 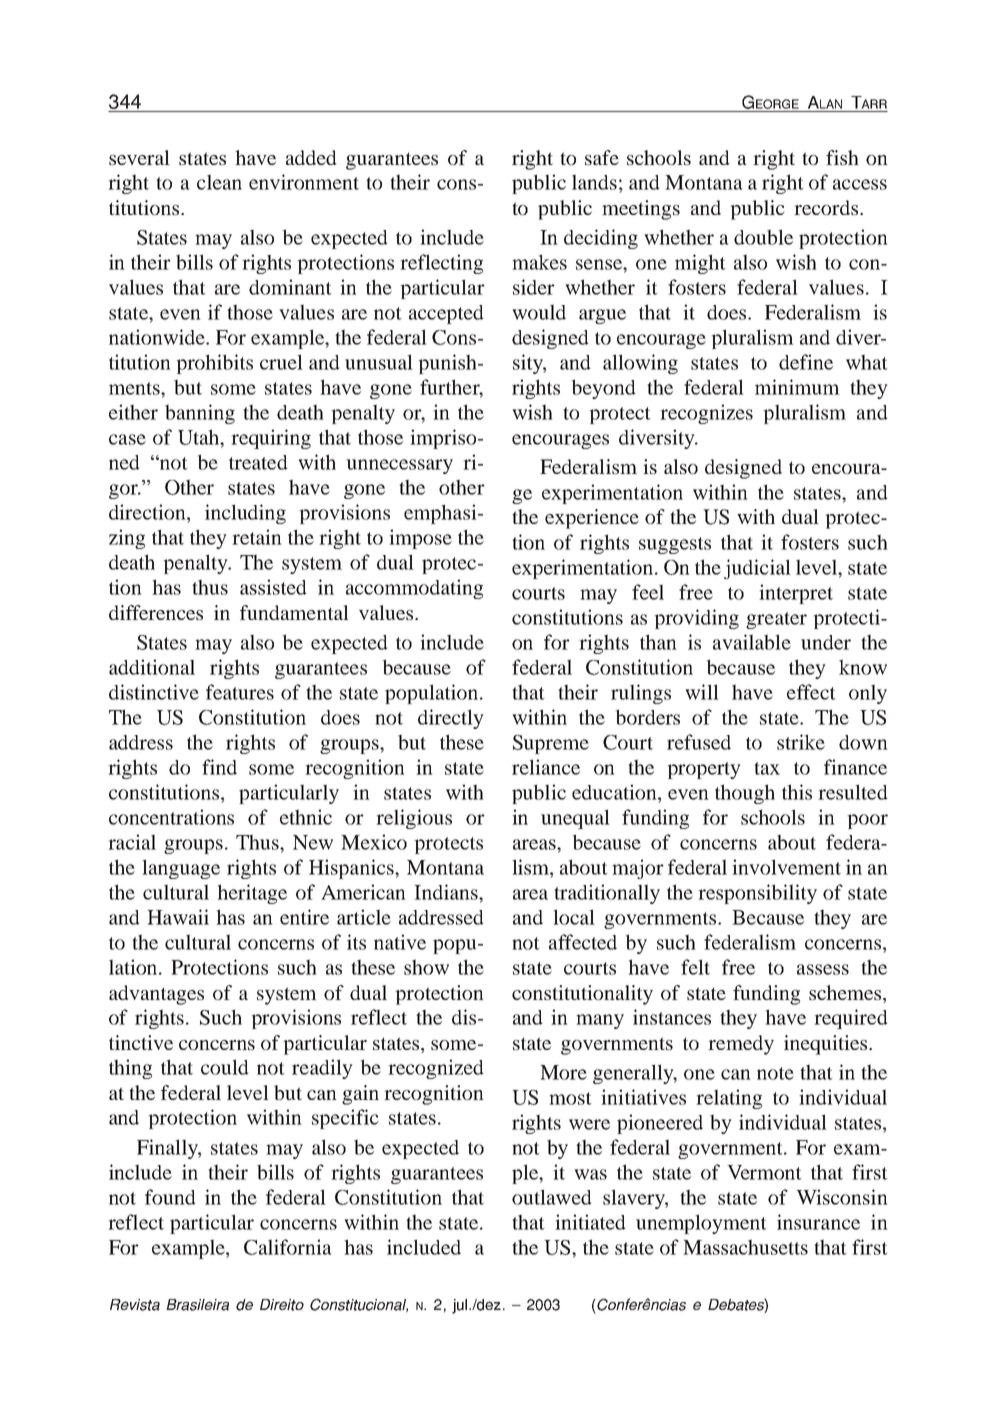 What do you see at coordinates (827, 207) in the page?
I see `records` at bounding box center [827, 207].
